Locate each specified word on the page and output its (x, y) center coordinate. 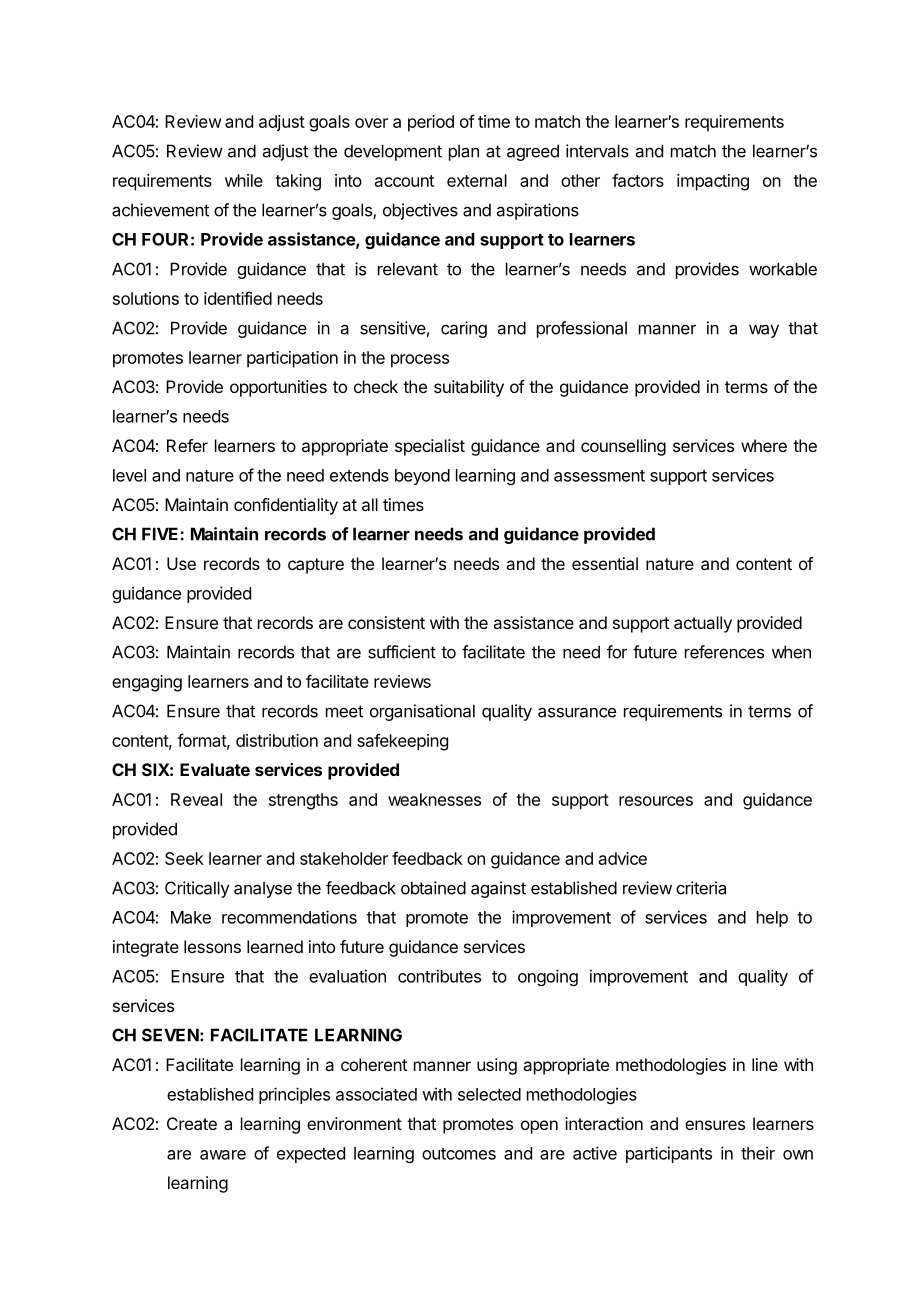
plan (464, 152)
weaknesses (434, 799)
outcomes (459, 1154)
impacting (713, 182)
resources (656, 801)
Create (192, 1123)
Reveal (196, 799)
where (764, 445)
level (129, 475)
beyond (422, 477)
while (244, 180)
